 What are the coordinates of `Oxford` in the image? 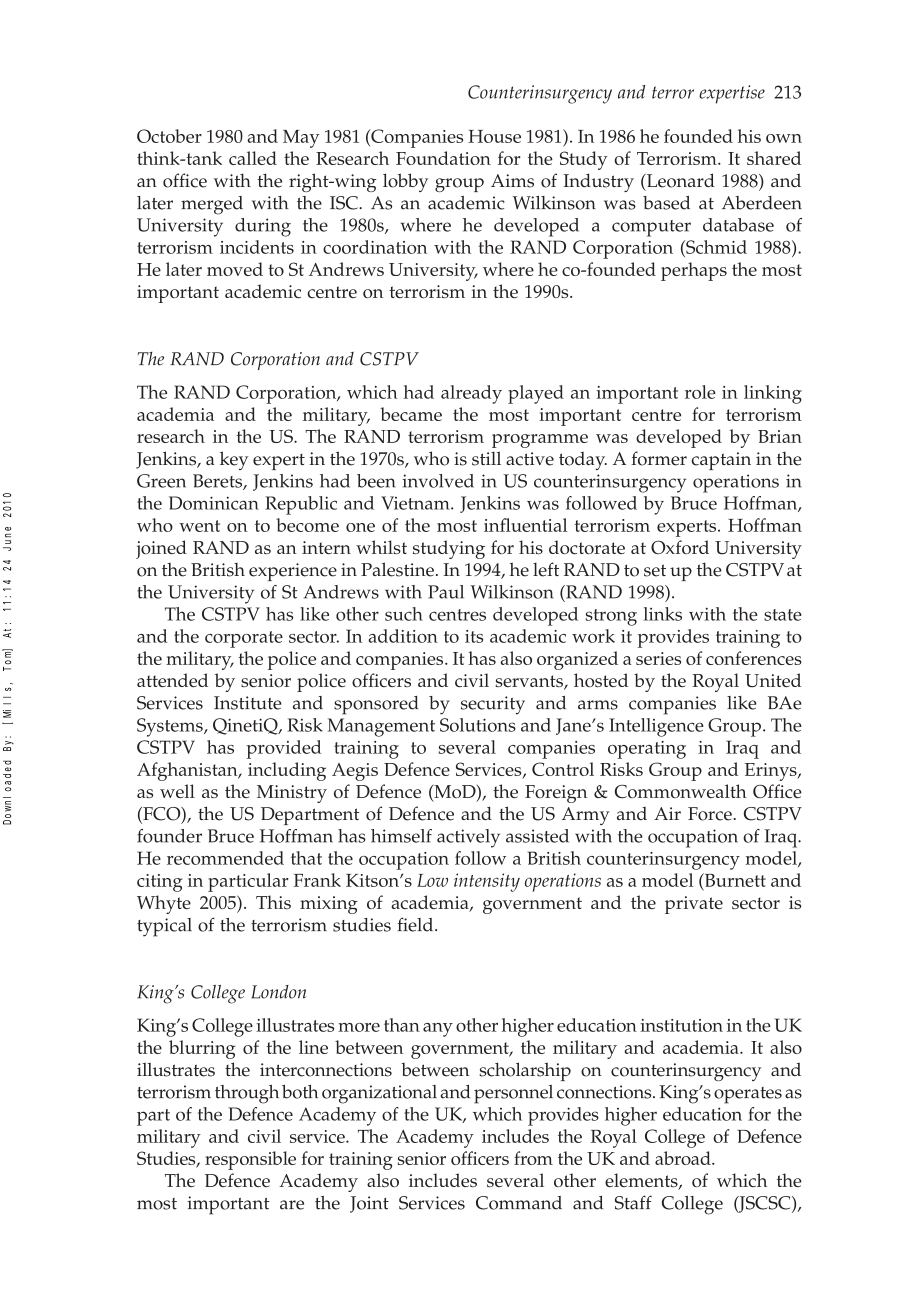 It's located at (680, 547).
